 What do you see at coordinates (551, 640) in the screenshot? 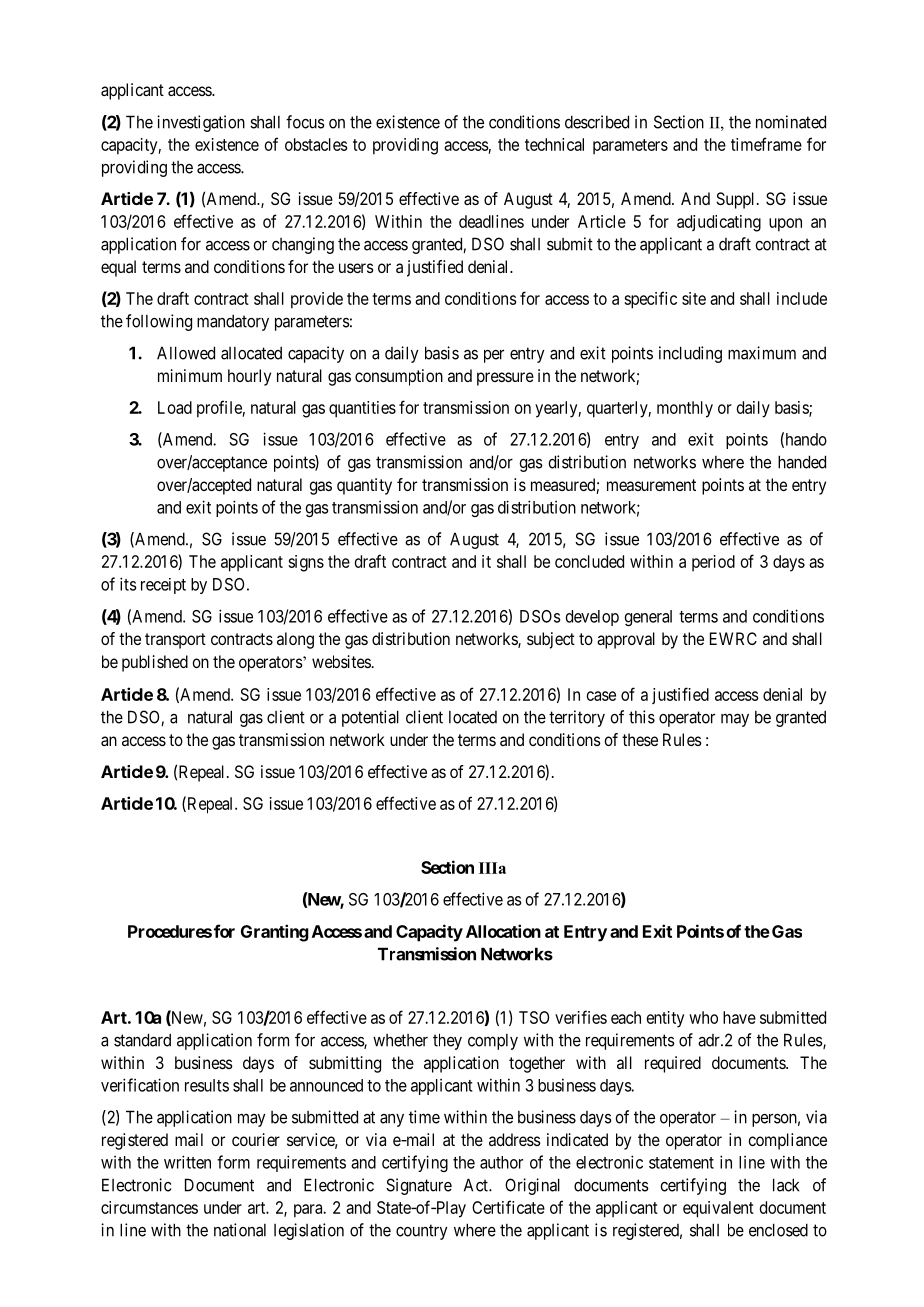
I see `subject` at bounding box center [551, 640].
